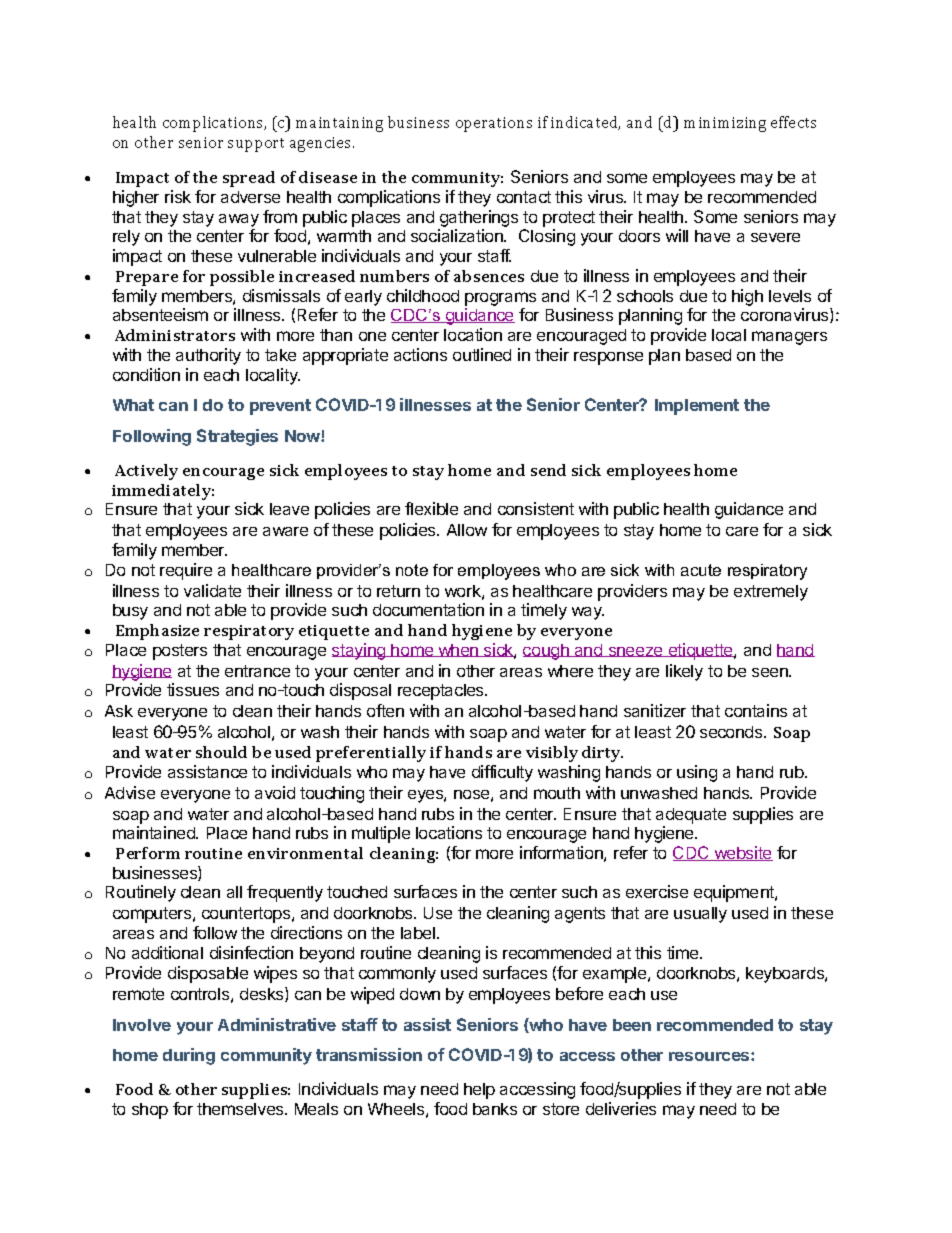  What do you see at coordinates (697, 407) in the screenshot?
I see `Implement` at bounding box center [697, 407].
